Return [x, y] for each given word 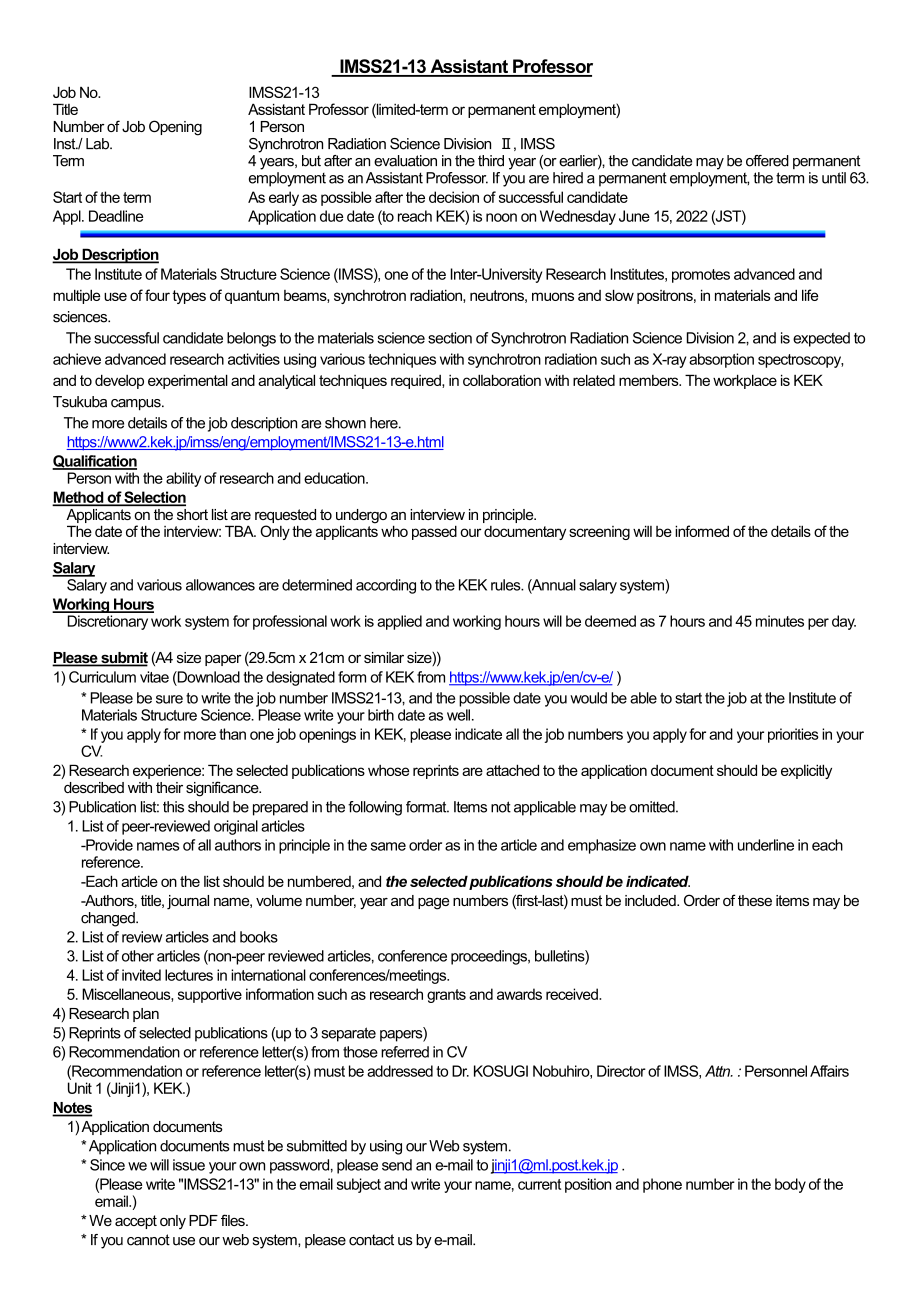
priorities [793, 735]
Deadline [116, 216]
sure [169, 699]
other [138, 956]
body [790, 1185]
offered [767, 161]
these [755, 900]
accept [136, 1222]
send [397, 1165]
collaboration [502, 380]
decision [454, 197]
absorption [721, 360]
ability [183, 479]
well [458, 715]
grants [446, 996]
